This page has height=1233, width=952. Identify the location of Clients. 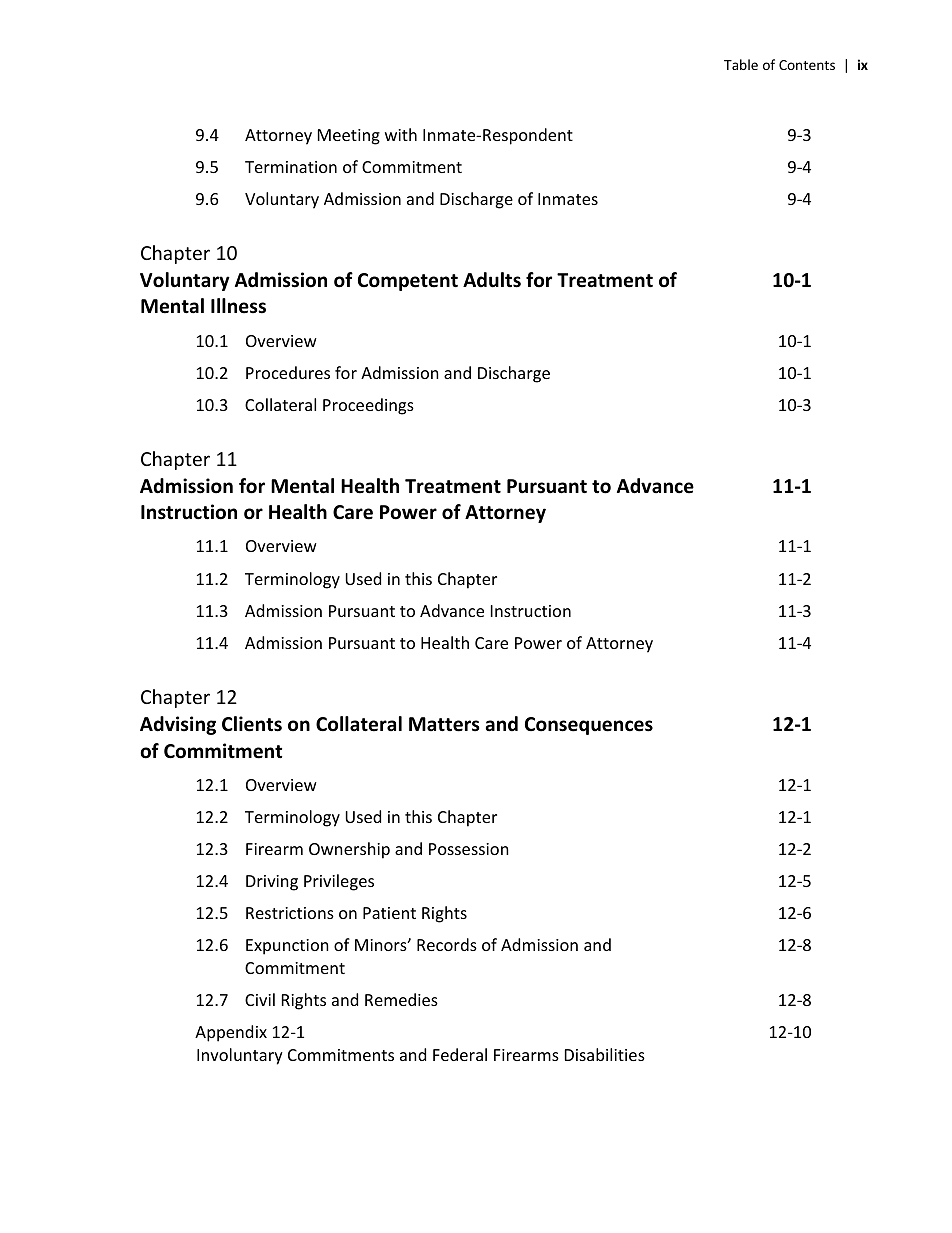
(252, 724).
